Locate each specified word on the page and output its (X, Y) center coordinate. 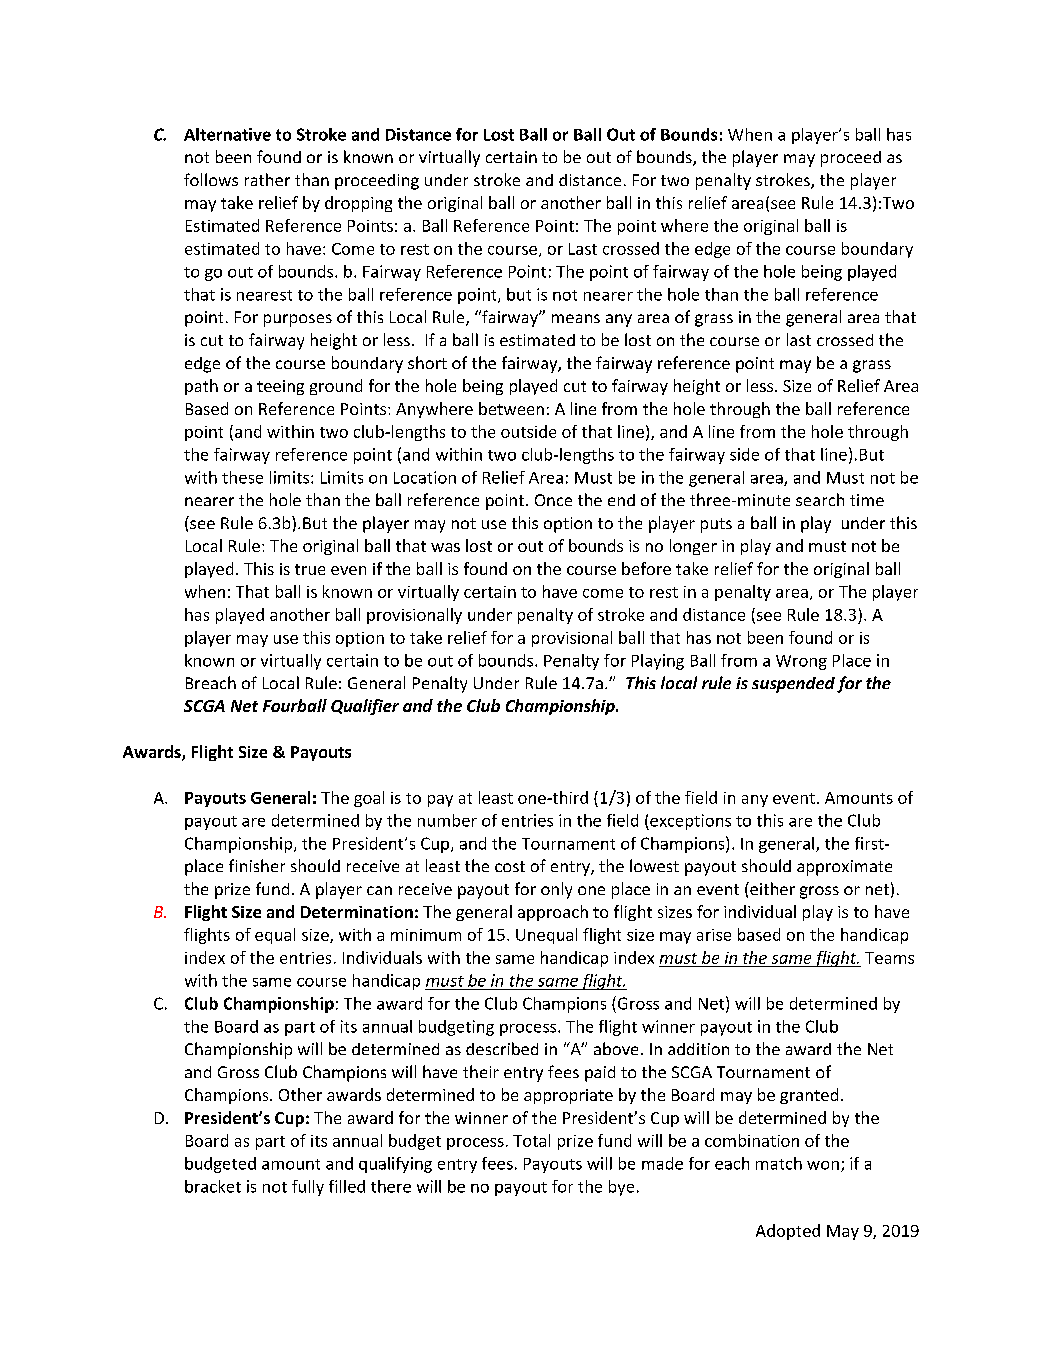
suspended (793, 685)
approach (553, 913)
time (867, 500)
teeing (280, 387)
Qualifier (365, 707)
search (820, 499)
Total (531, 1140)
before (646, 568)
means (576, 318)
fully (308, 1188)
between (511, 408)
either (771, 888)
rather (267, 179)
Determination (357, 912)
